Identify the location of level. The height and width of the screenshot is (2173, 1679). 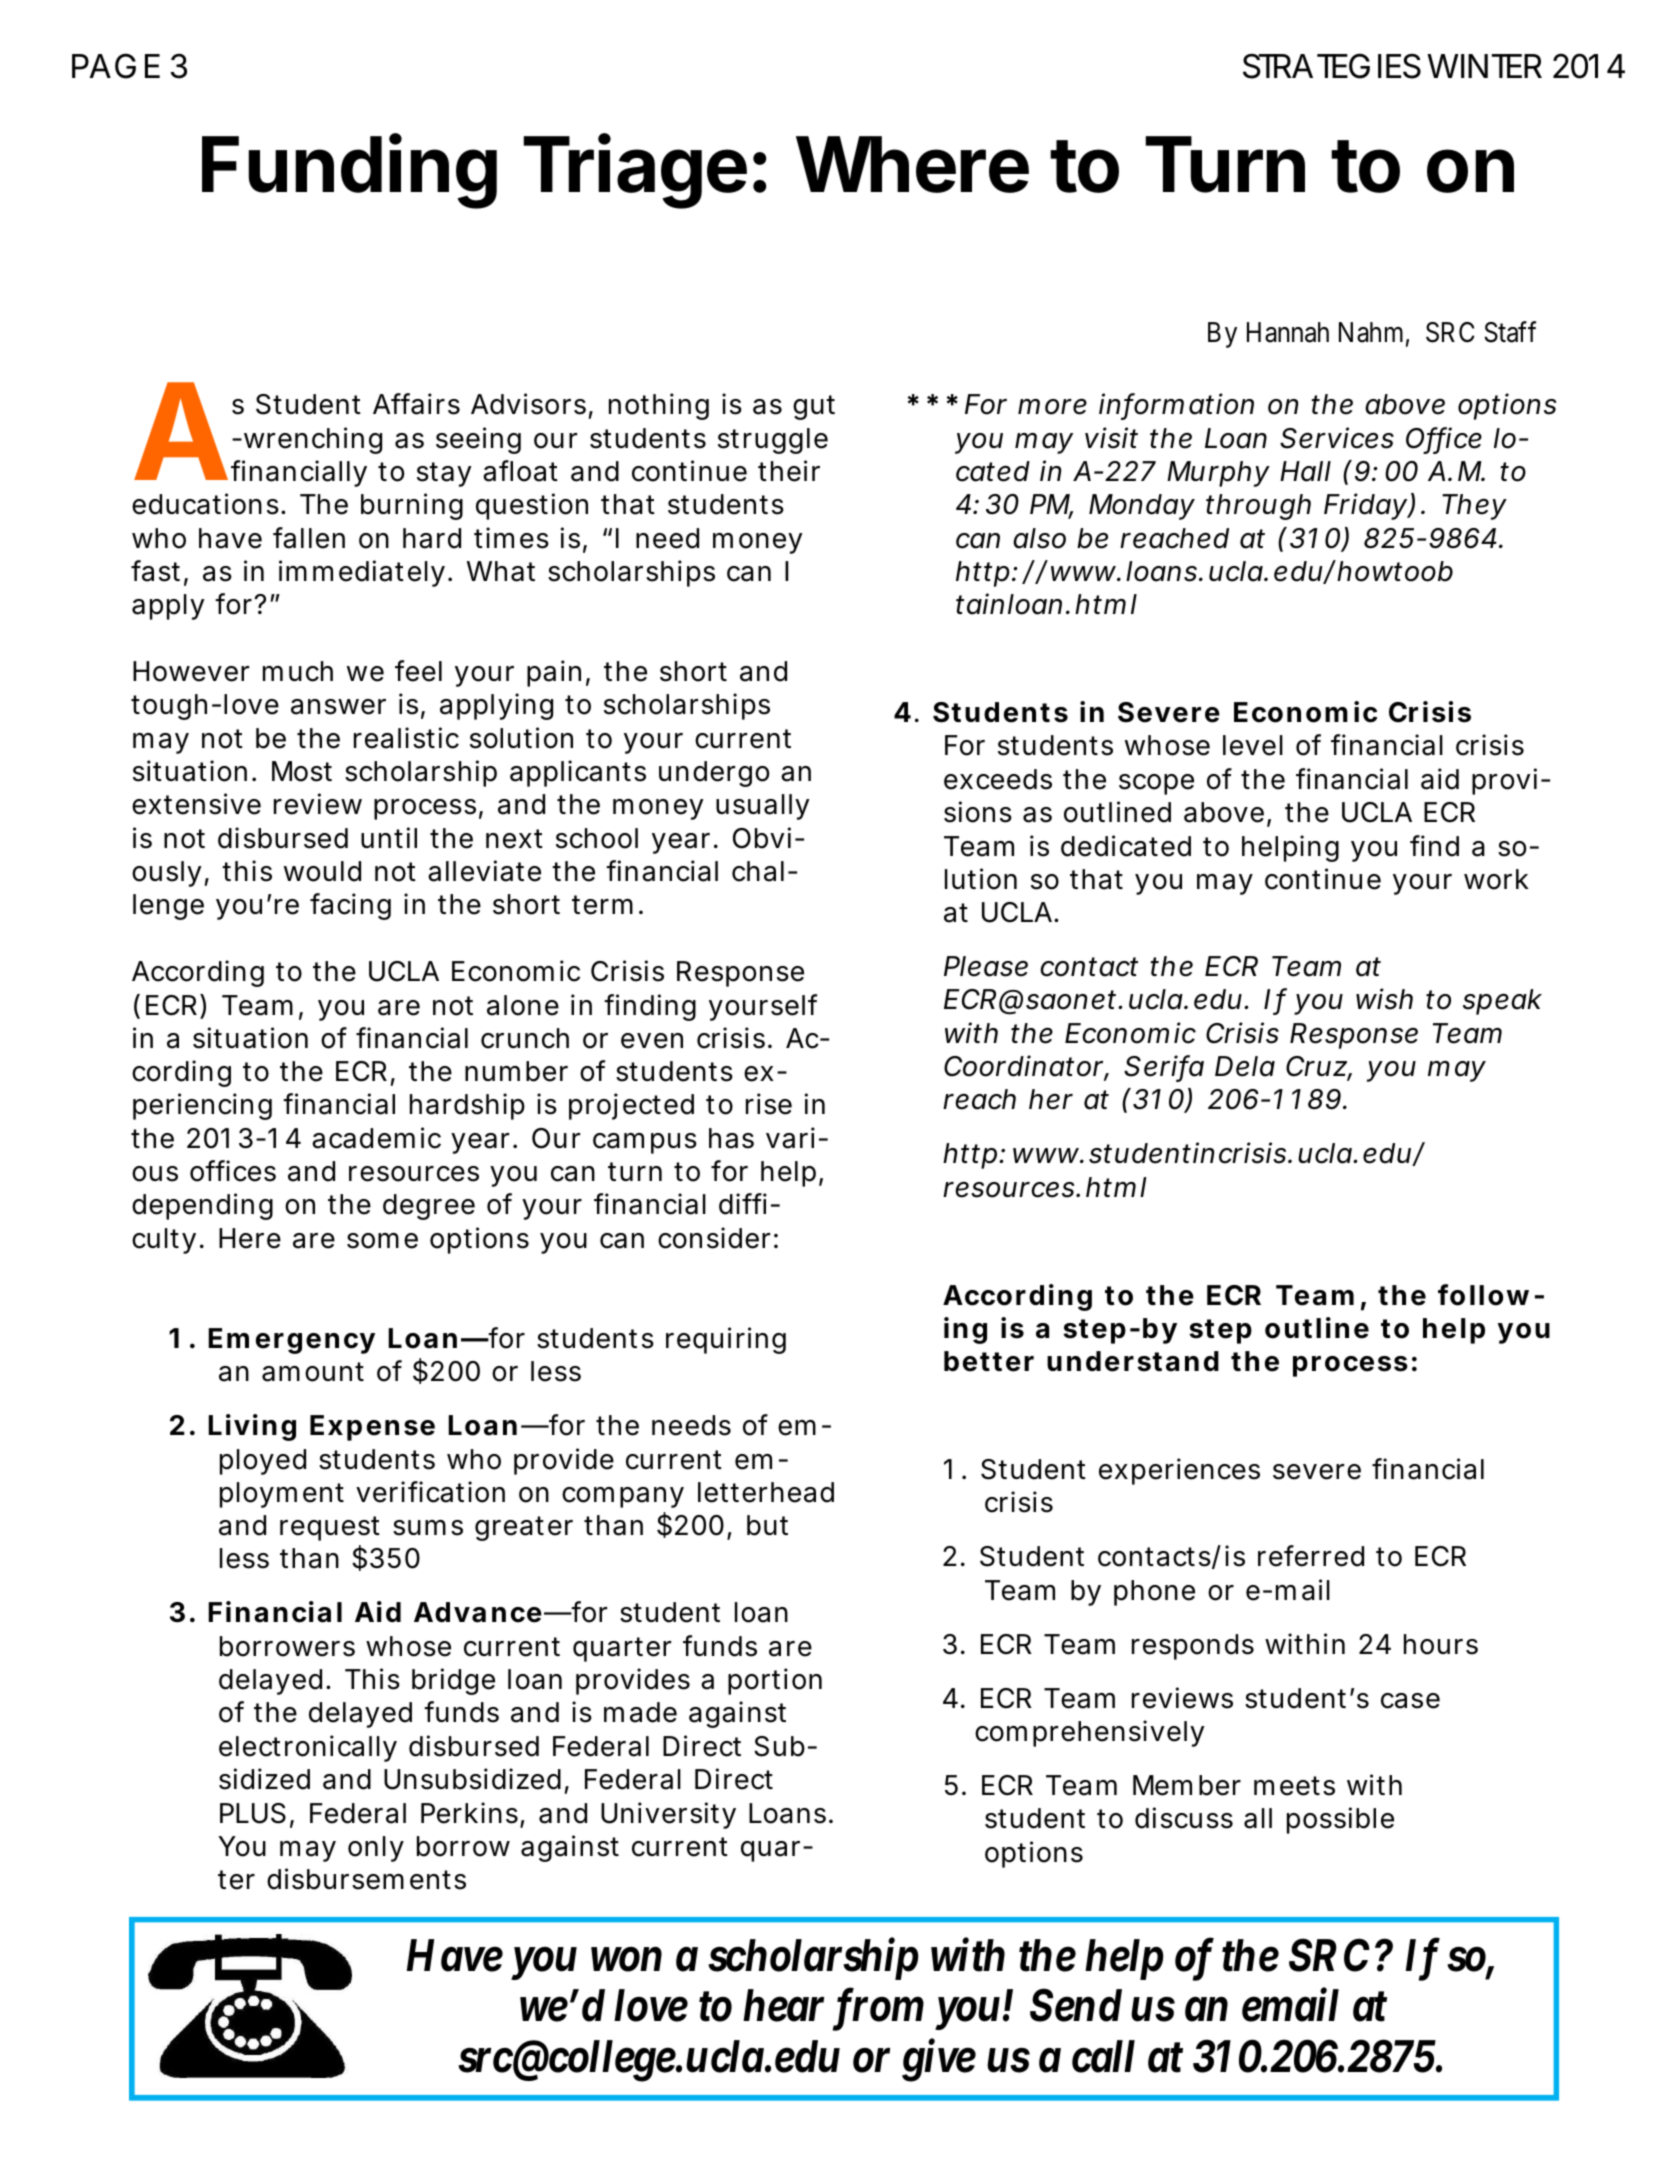
(1253, 745).
